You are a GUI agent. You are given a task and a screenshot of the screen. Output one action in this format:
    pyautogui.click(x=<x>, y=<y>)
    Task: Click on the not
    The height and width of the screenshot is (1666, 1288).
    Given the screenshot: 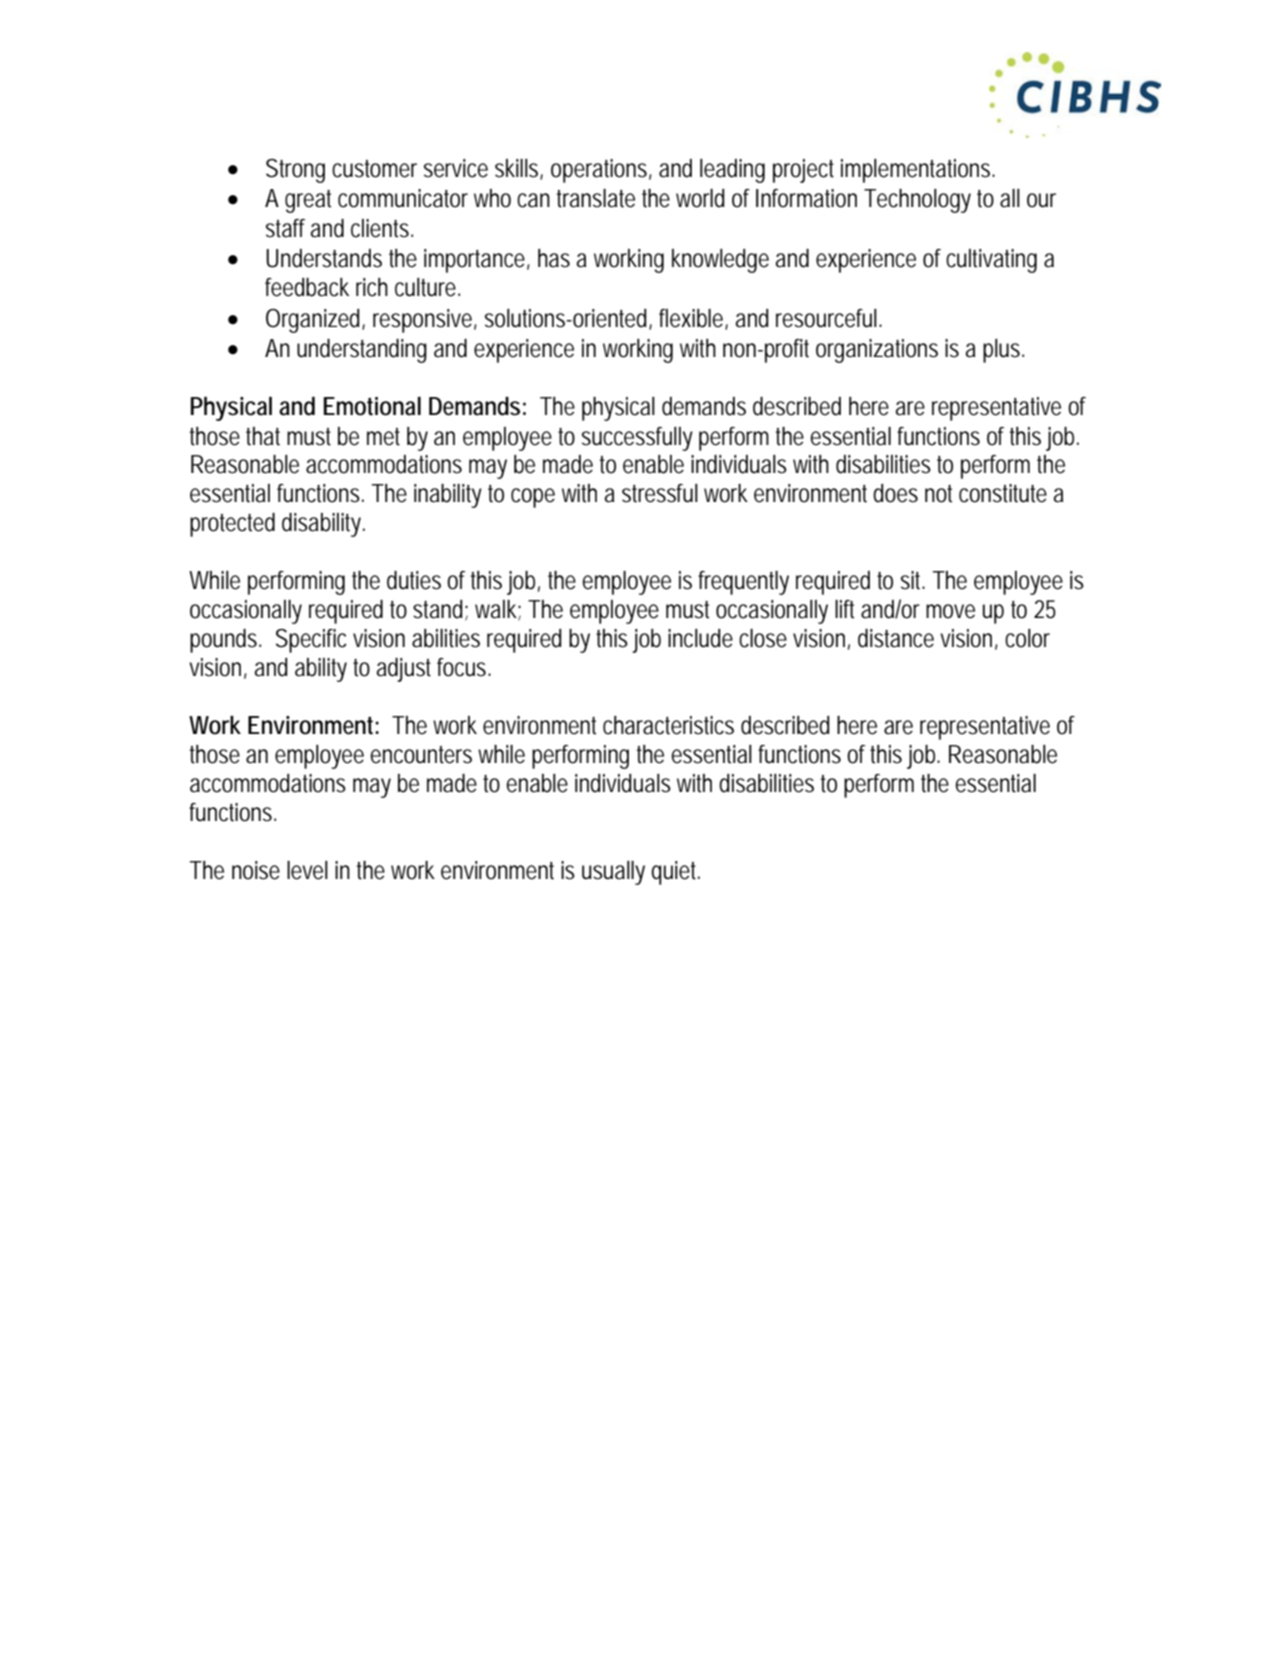 What is the action you would take?
    pyautogui.click(x=938, y=494)
